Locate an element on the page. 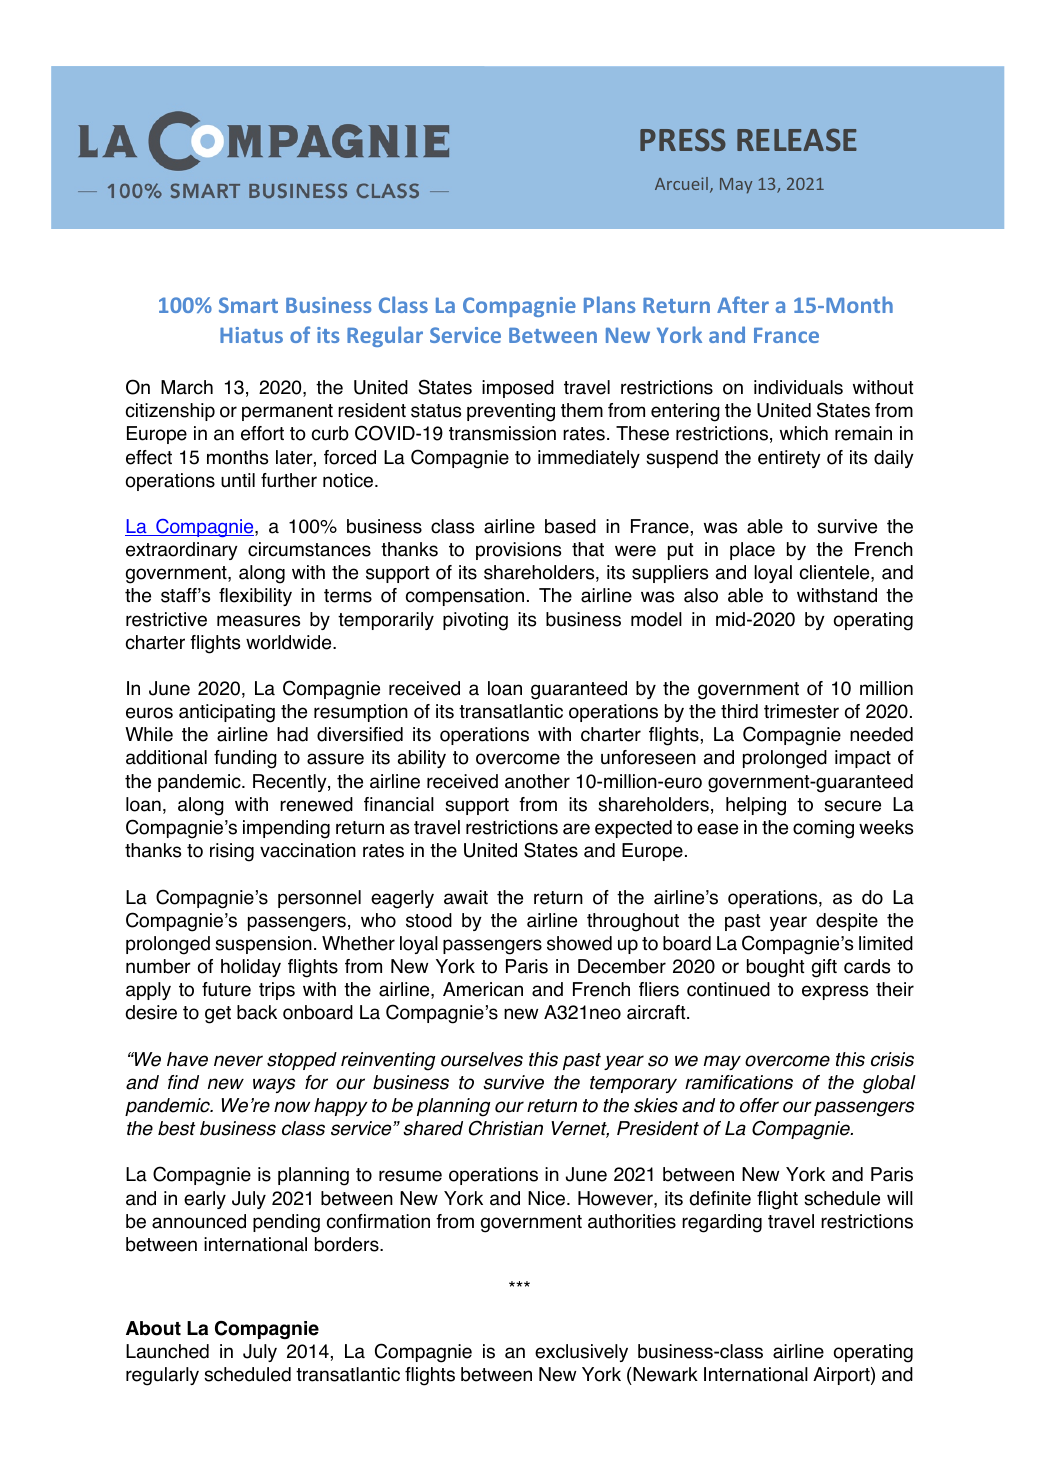 Image resolution: width=1043 pixels, height=1476 pixels. imposed is located at coordinates (518, 389).
